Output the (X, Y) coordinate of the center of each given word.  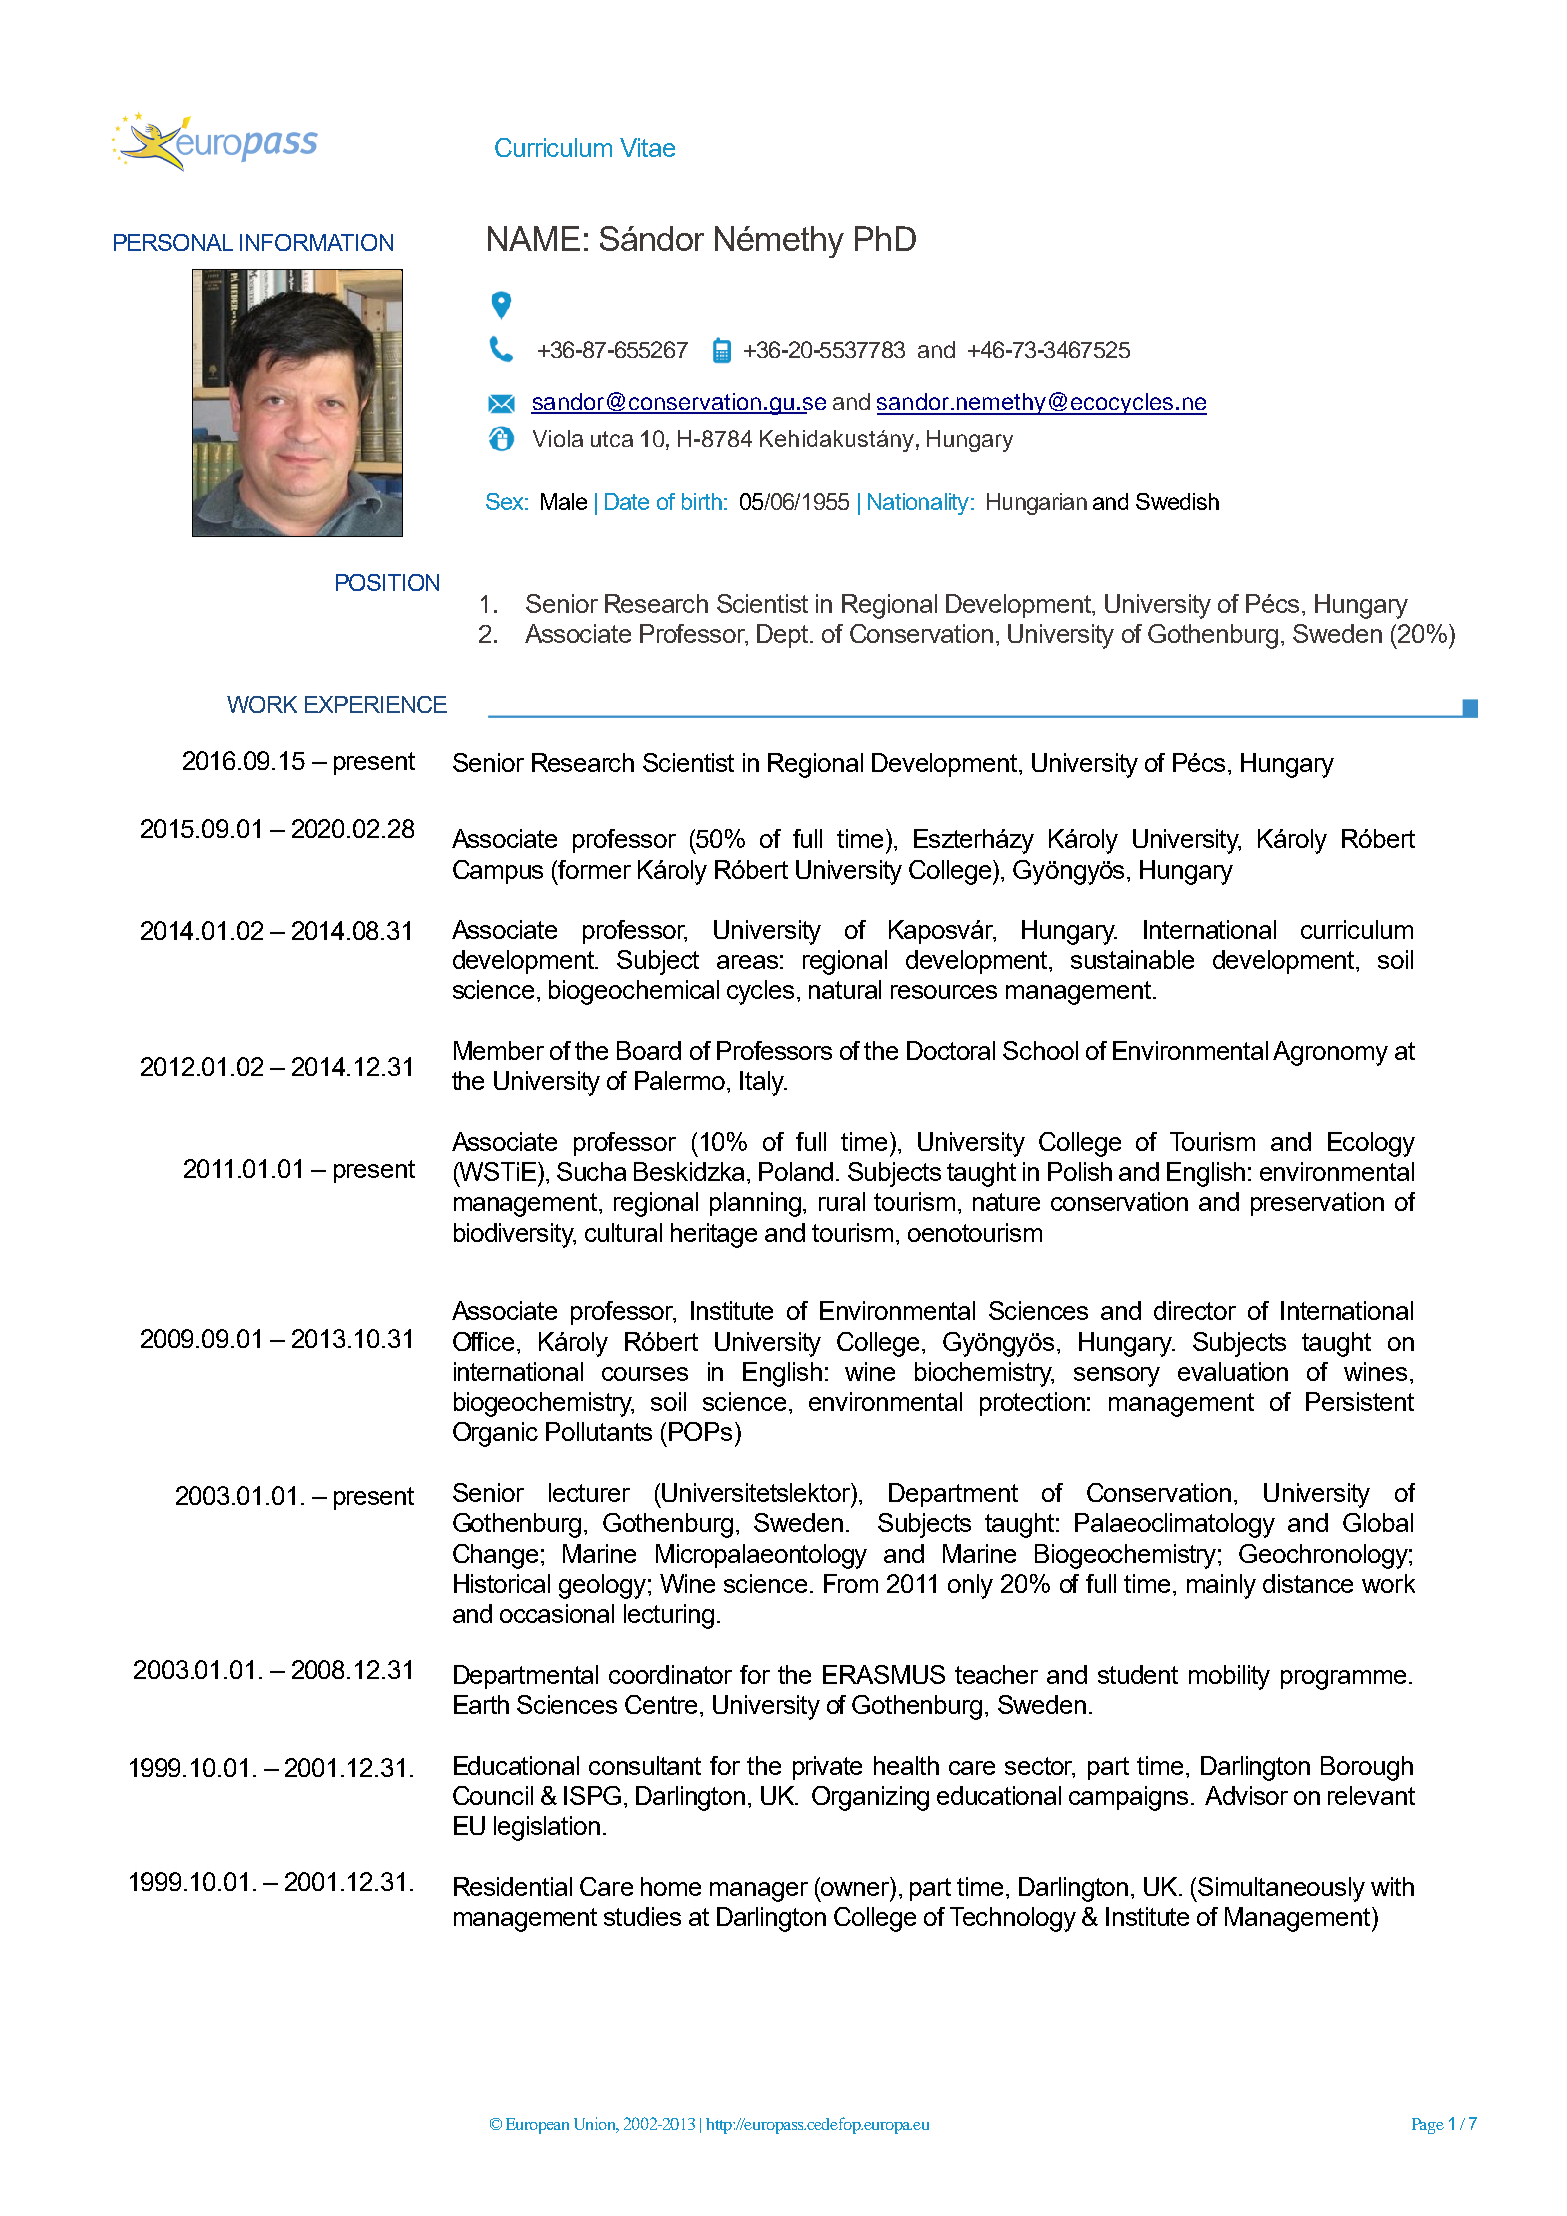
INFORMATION (316, 242)
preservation (1317, 1204)
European (537, 2126)
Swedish (1177, 501)
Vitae (647, 147)
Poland (798, 1171)
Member (499, 1050)
